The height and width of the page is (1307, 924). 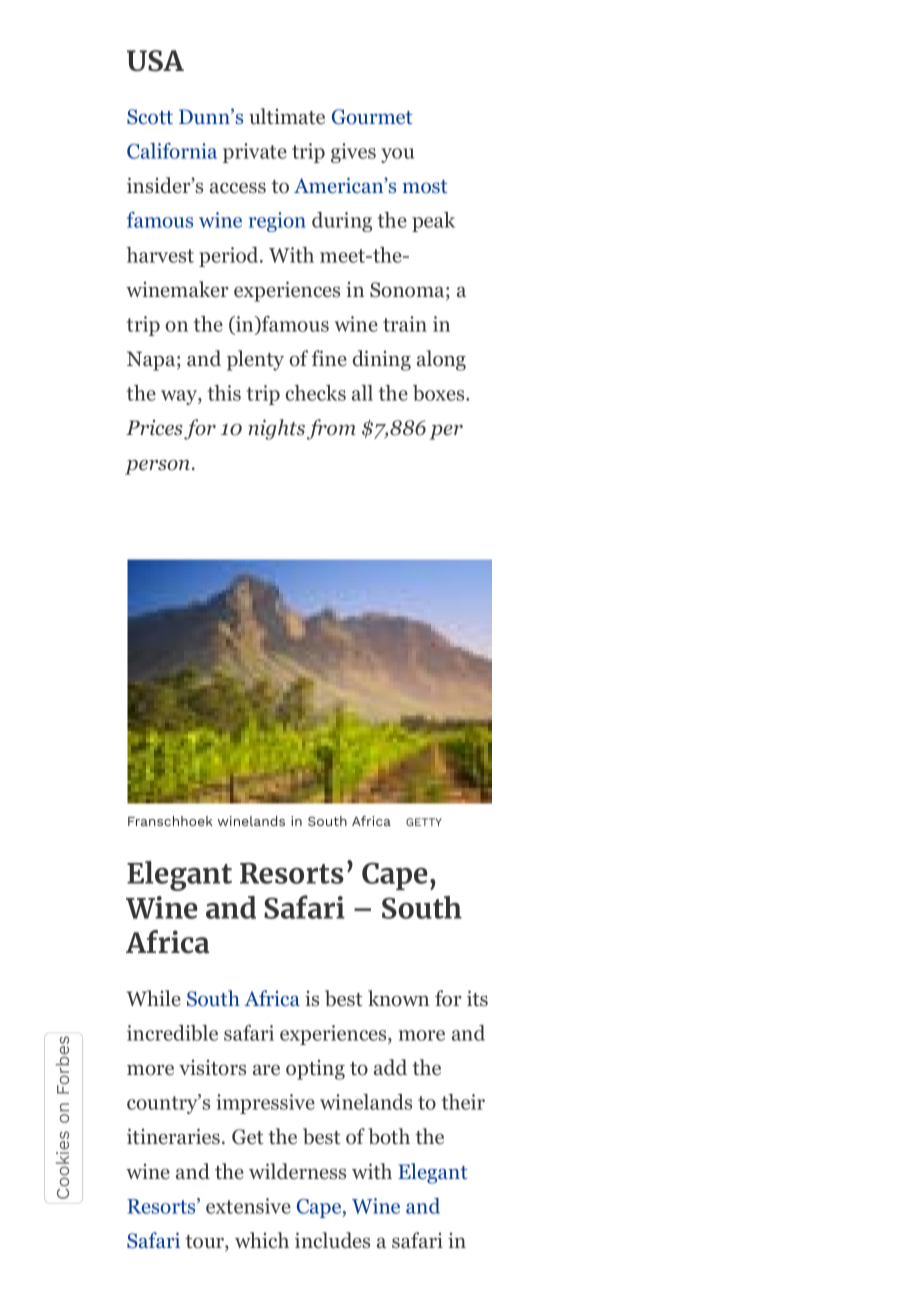 What do you see at coordinates (173, 1136) in the page?
I see `itineraries` at bounding box center [173, 1136].
